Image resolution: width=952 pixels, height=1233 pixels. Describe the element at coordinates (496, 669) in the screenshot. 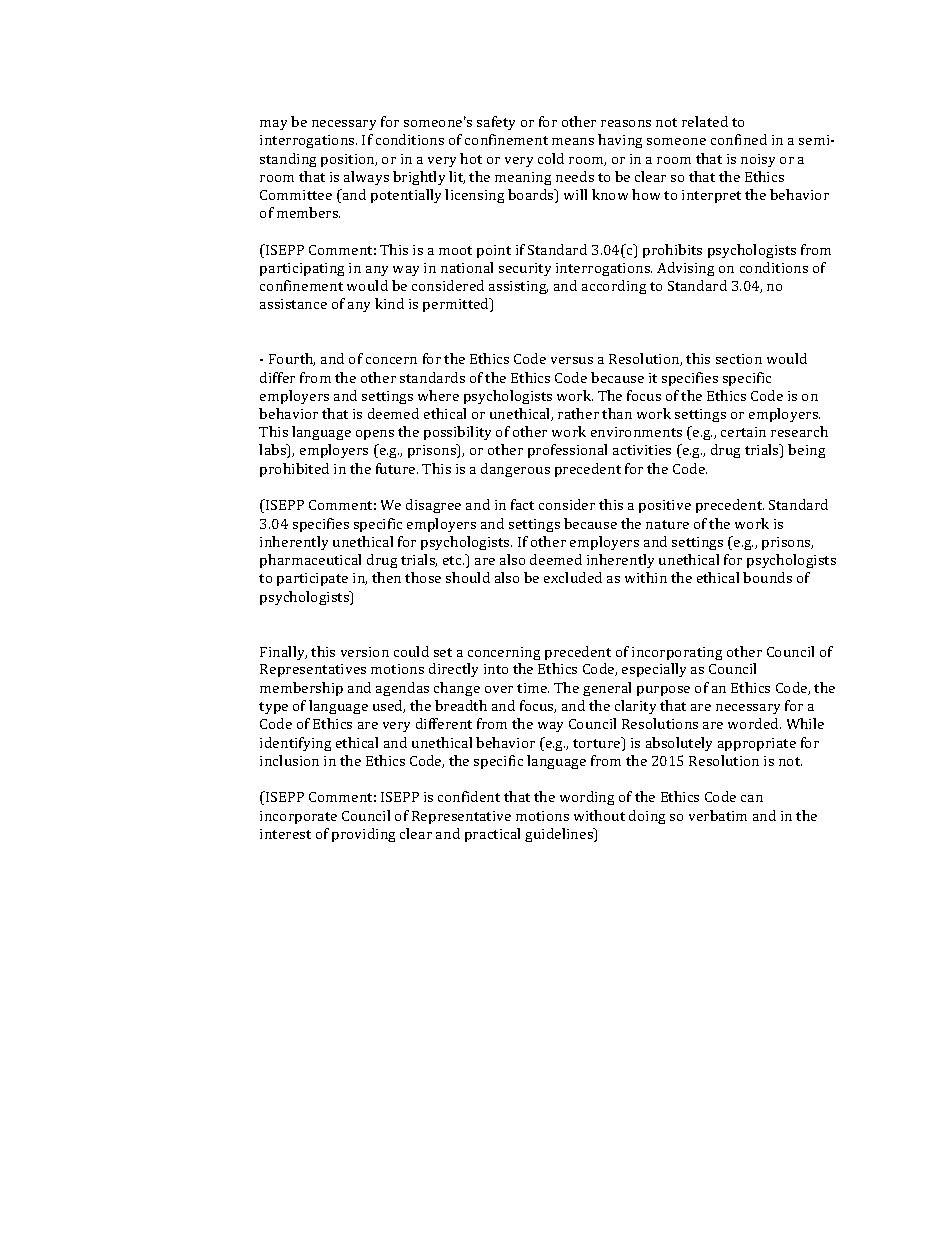

I see `into` at that location.
